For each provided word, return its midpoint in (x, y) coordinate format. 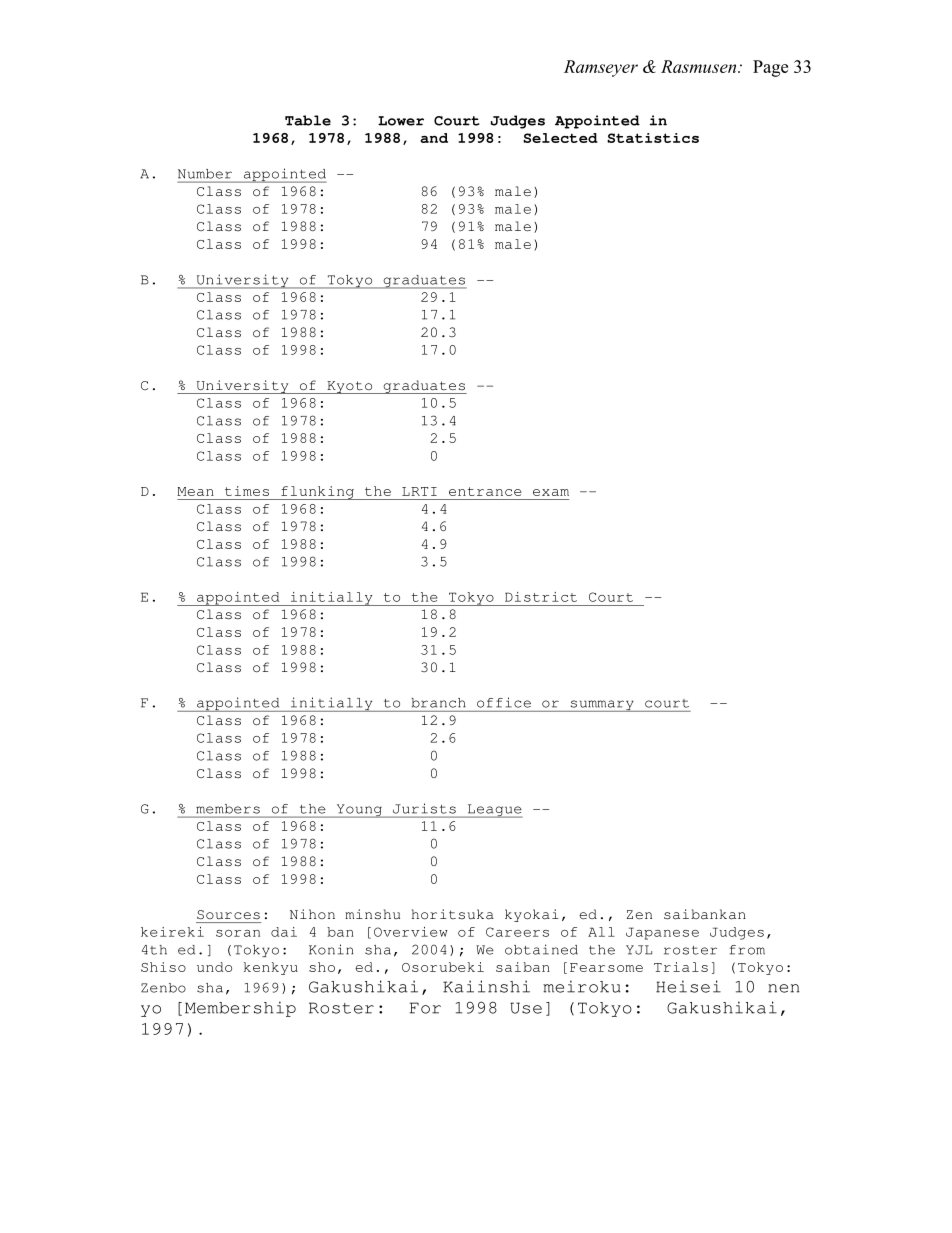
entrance (485, 491)
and (434, 138)
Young (359, 811)
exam (551, 492)
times (247, 491)
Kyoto (350, 387)
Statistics (653, 138)
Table (308, 120)
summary (602, 706)
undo (214, 967)
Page (770, 68)
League (494, 811)
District (541, 597)
